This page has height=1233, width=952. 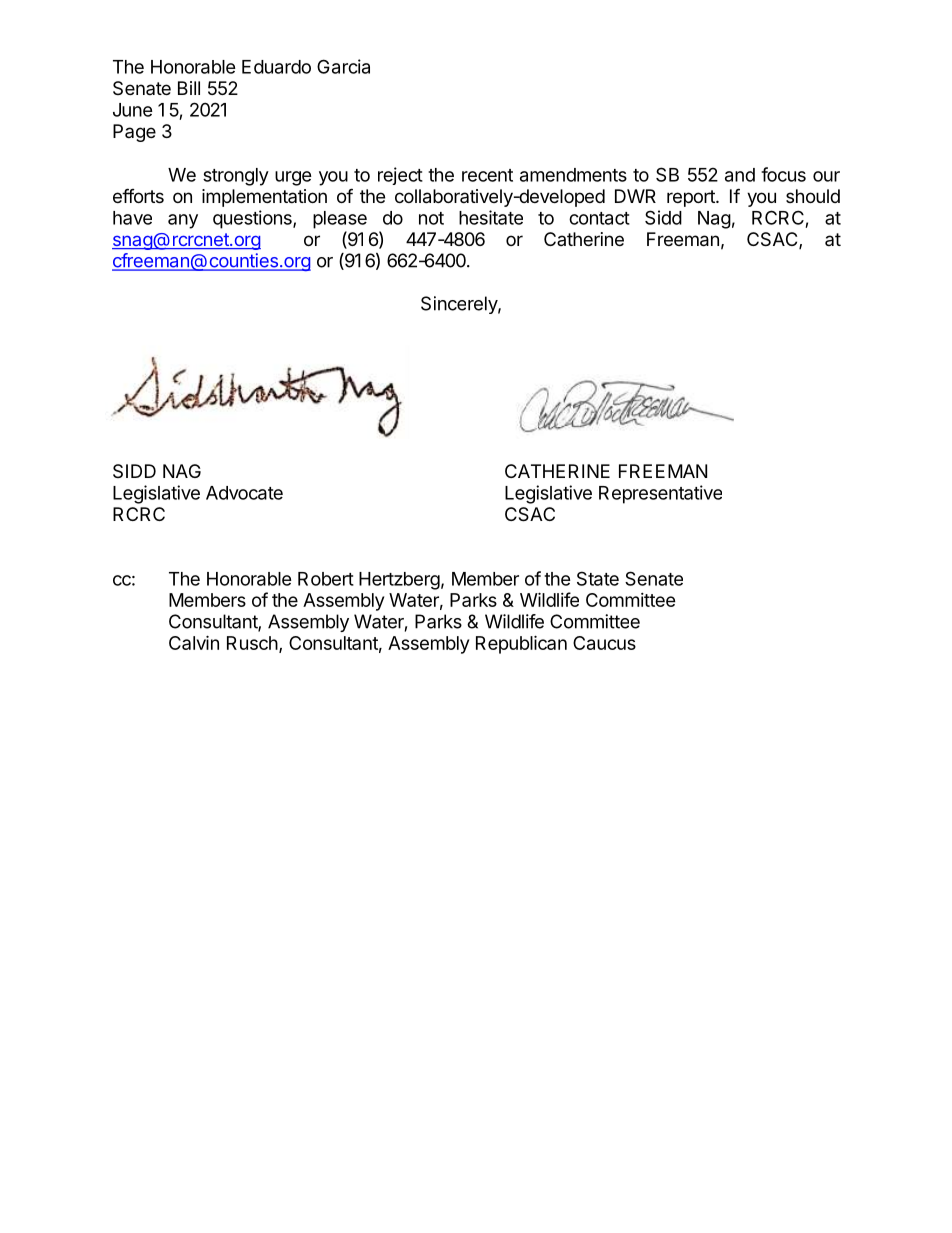 I want to click on not, so click(x=431, y=218).
